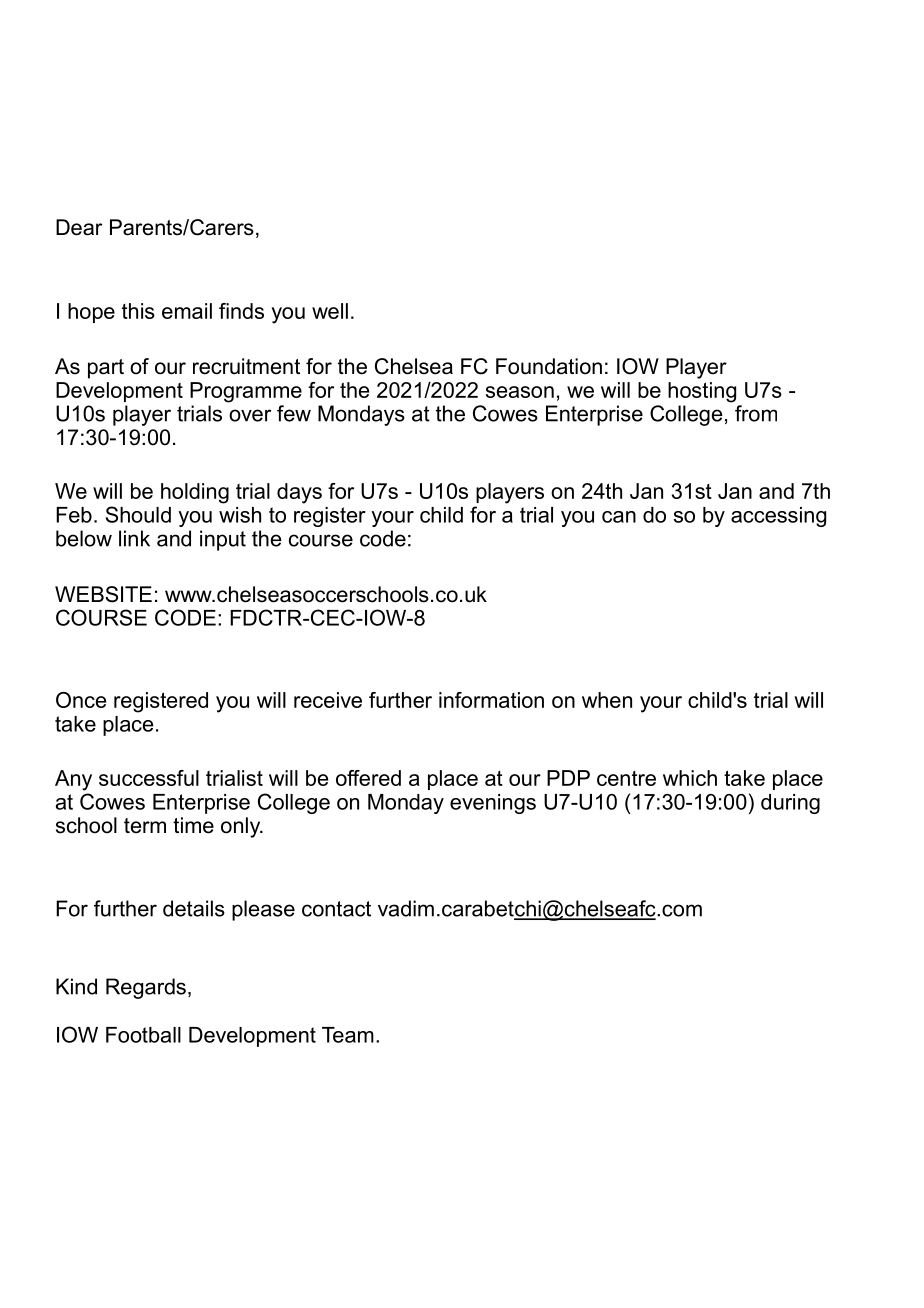 Image resolution: width=924 pixels, height=1308 pixels. What do you see at coordinates (368, 778) in the screenshot?
I see `offered` at bounding box center [368, 778].
